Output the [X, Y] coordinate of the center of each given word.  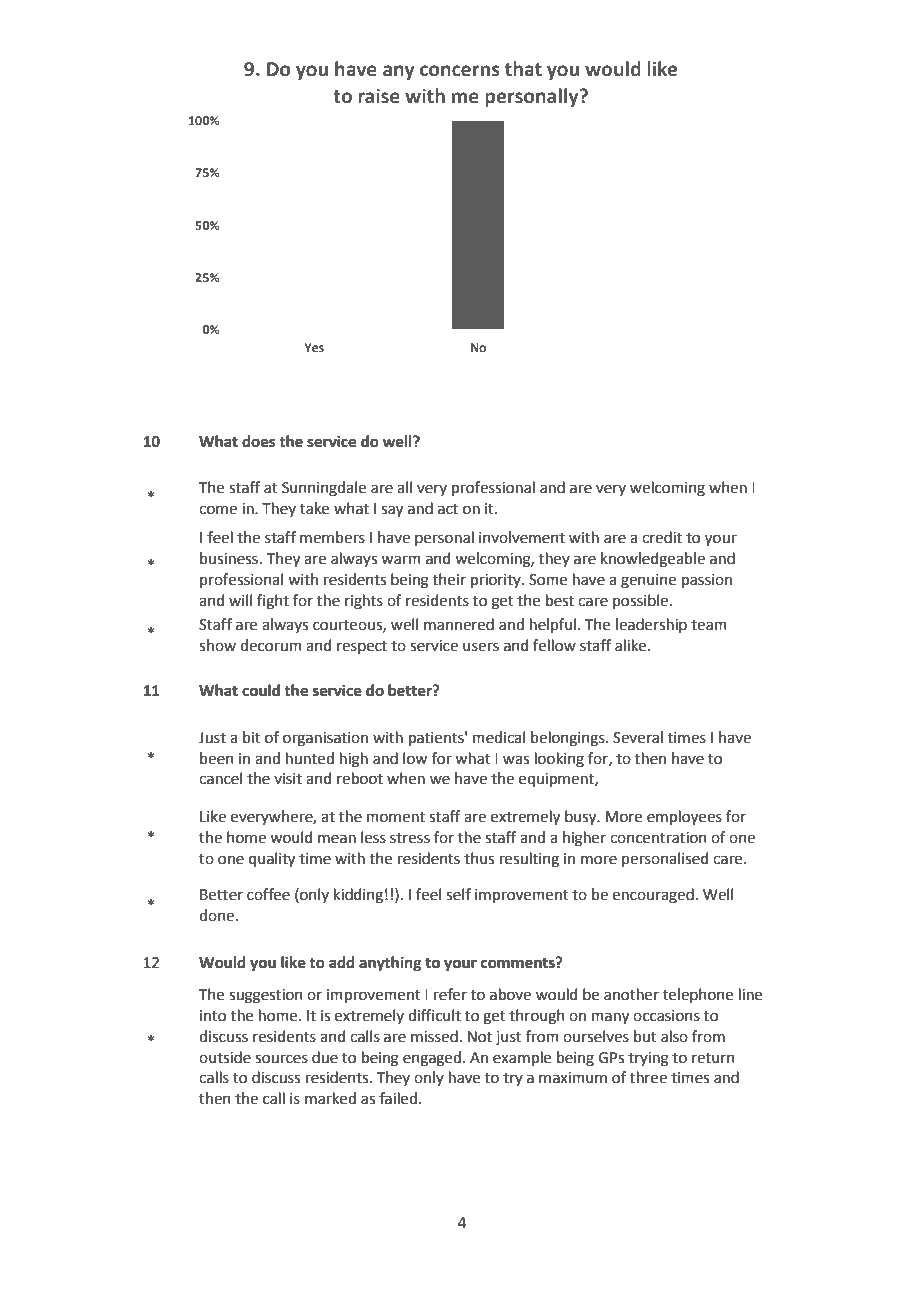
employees [684, 818]
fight [273, 602]
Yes [314, 347]
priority [497, 581]
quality [272, 860]
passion [707, 581]
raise [379, 96]
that [523, 69]
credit [662, 537]
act [448, 509]
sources [281, 1059]
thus [479, 858]
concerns [460, 71]
